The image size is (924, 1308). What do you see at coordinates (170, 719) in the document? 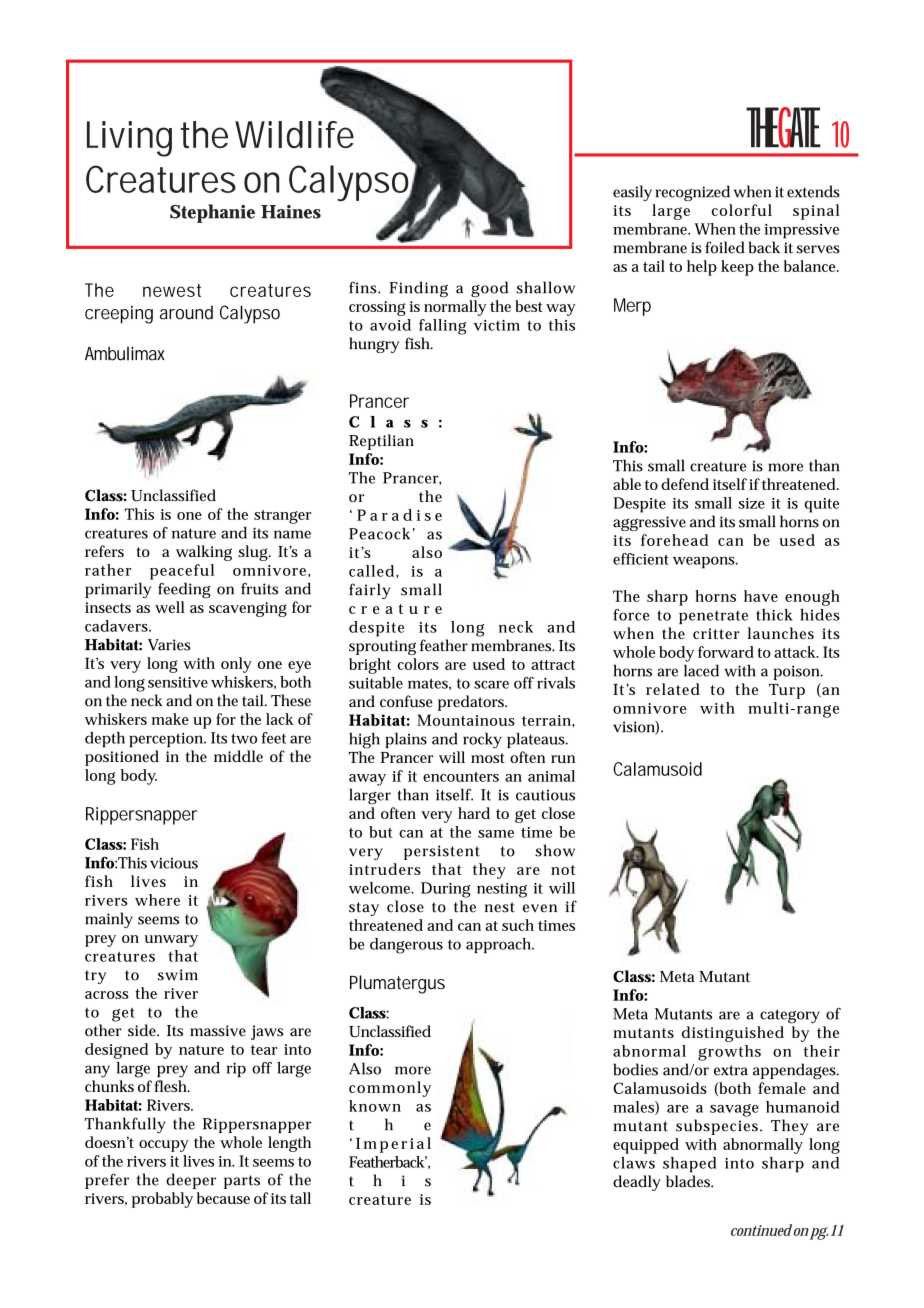
I see `make` at bounding box center [170, 719].
